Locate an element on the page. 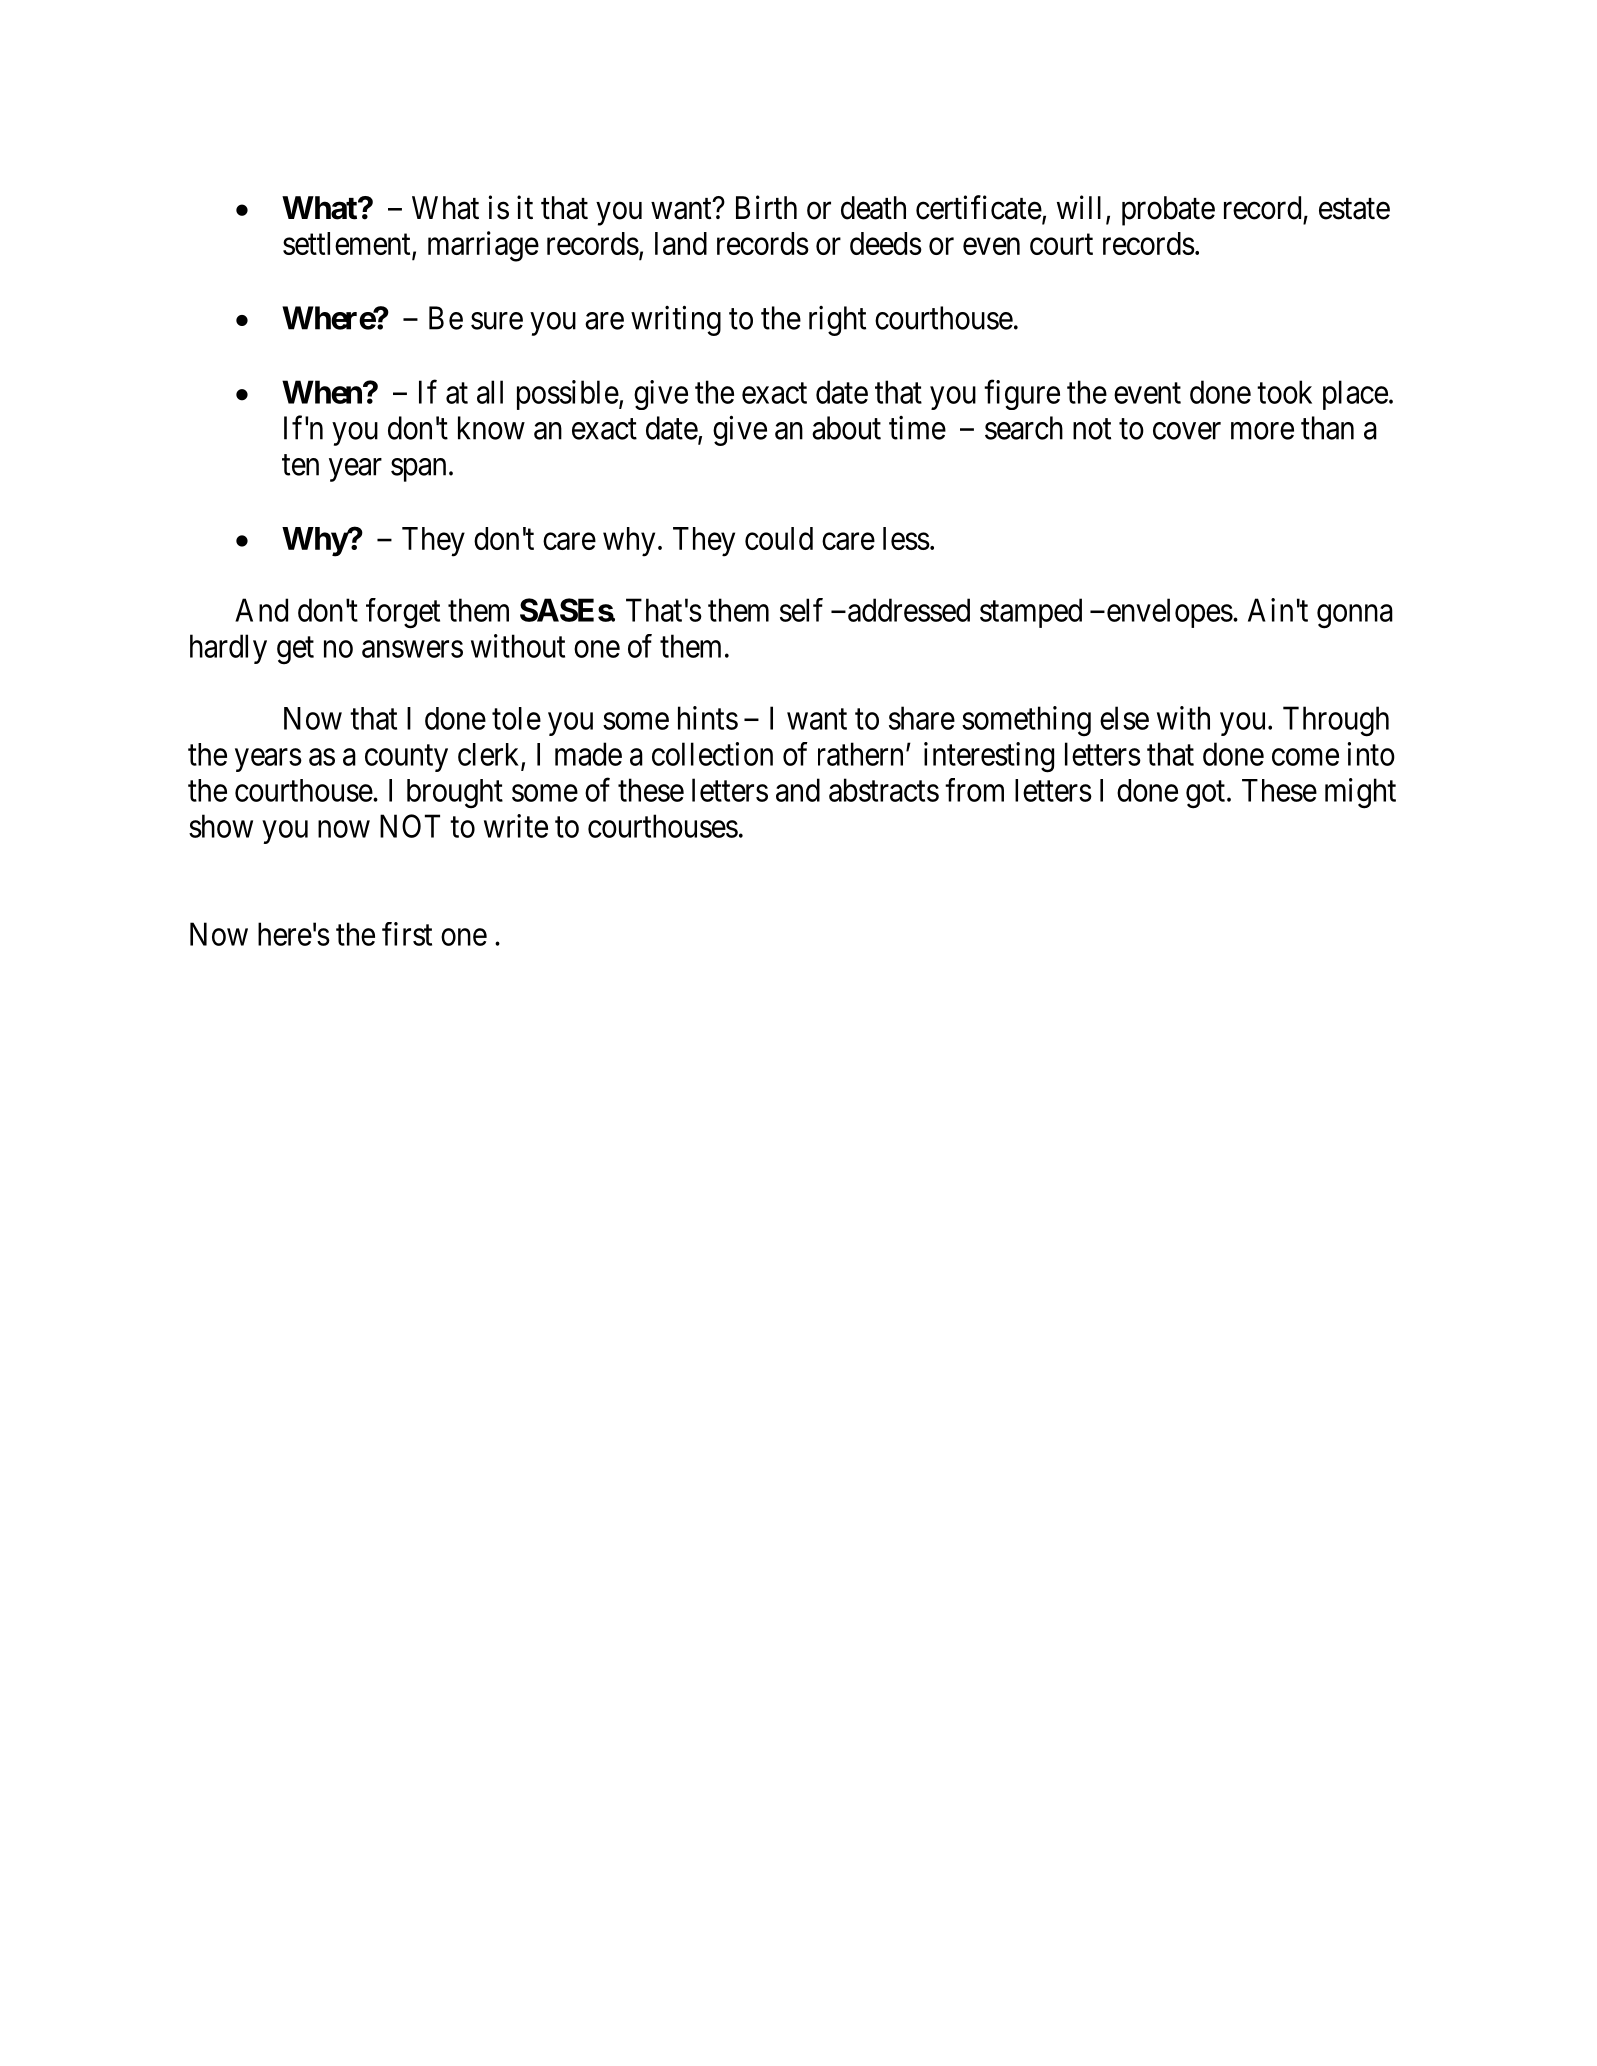 This page has height=2066, width=1597. share is located at coordinates (922, 718).
